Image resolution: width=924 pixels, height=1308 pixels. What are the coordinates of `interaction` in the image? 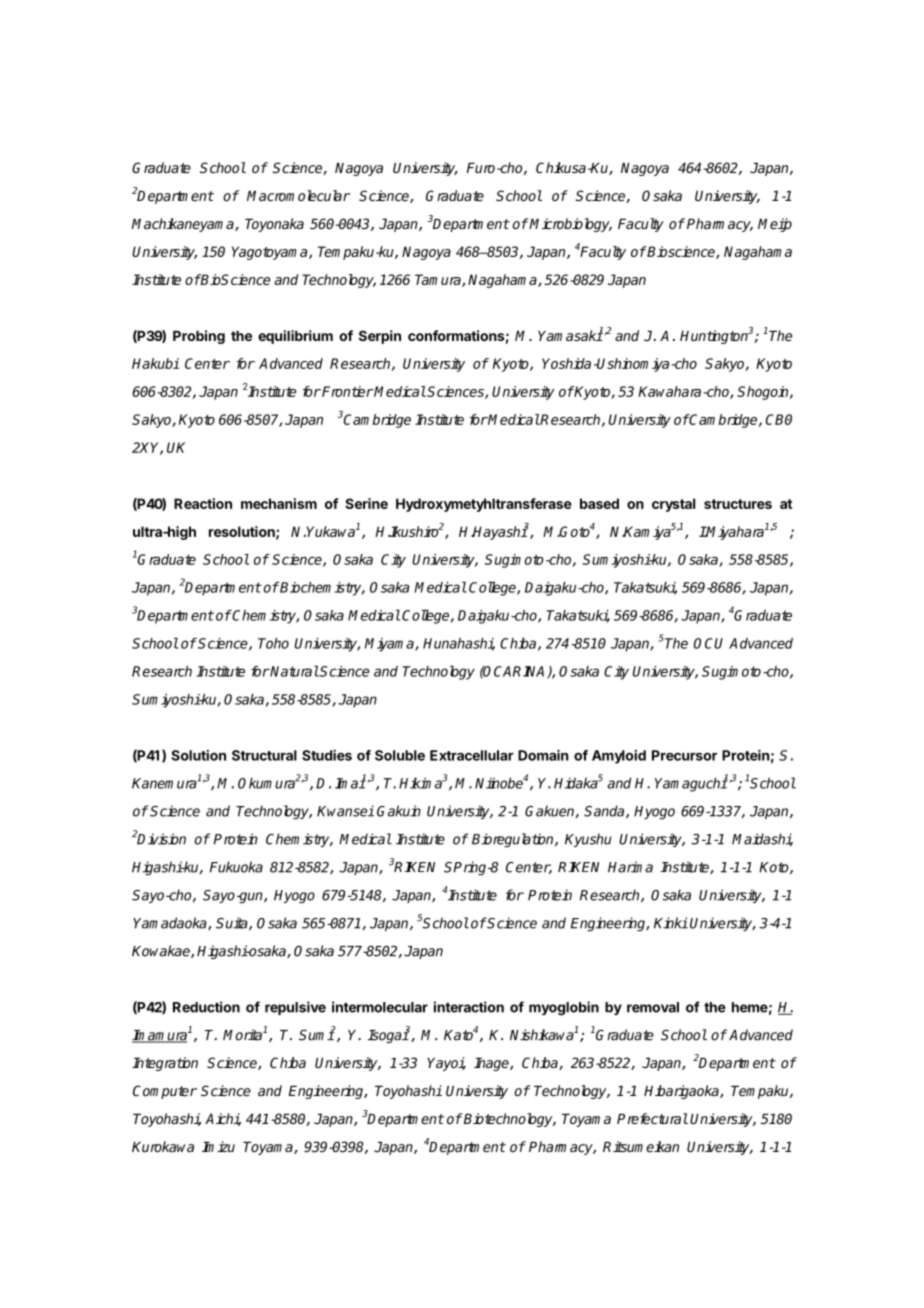 It's located at (469, 1007).
